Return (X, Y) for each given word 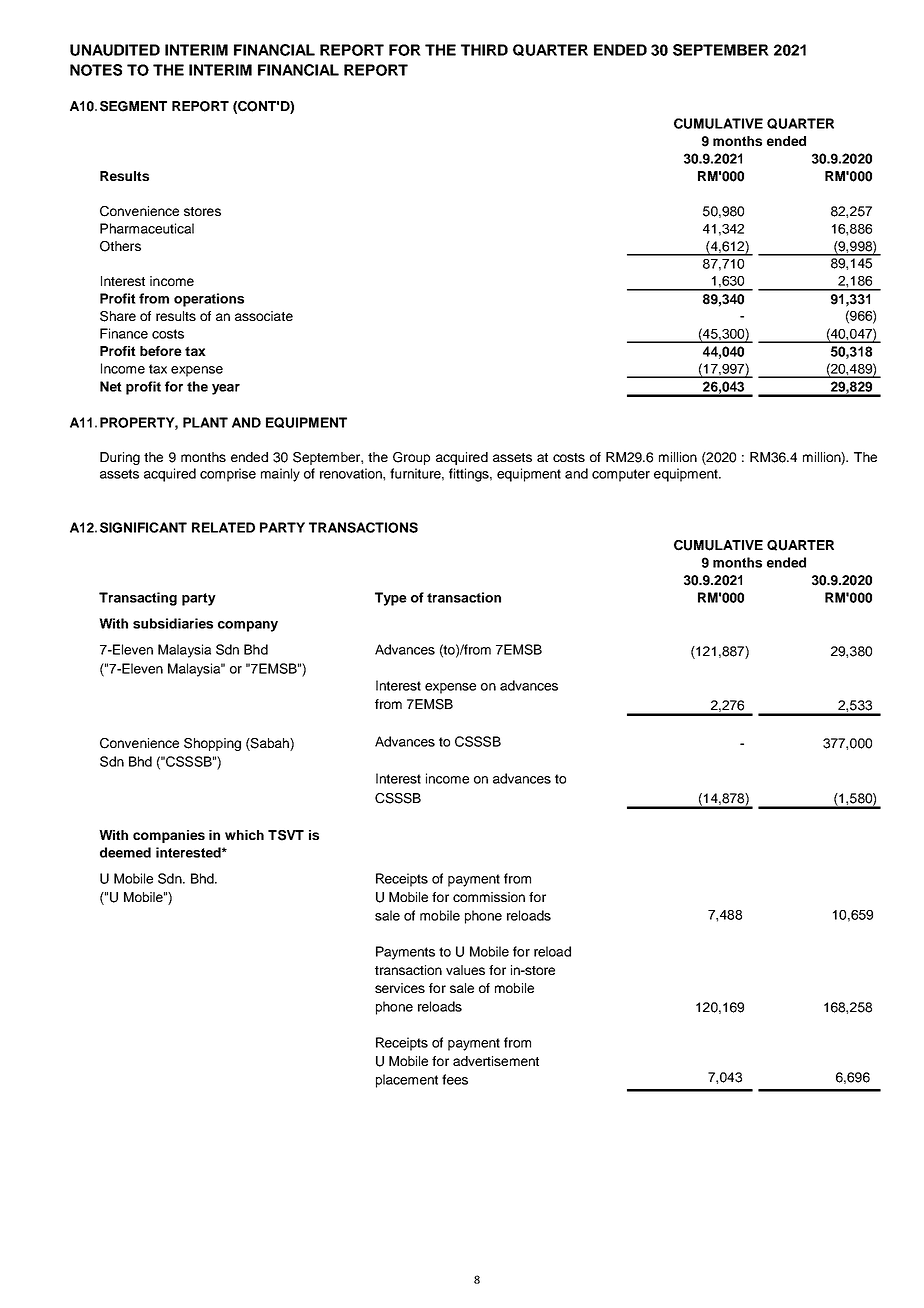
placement (407, 1081)
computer (621, 475)
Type (391, 599)
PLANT (205, 422)
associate (264, 316)
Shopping (212, 744)
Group (411, 458)
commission (489, 897)
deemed (125, 852)
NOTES (96, 70)
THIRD (484, 50)
